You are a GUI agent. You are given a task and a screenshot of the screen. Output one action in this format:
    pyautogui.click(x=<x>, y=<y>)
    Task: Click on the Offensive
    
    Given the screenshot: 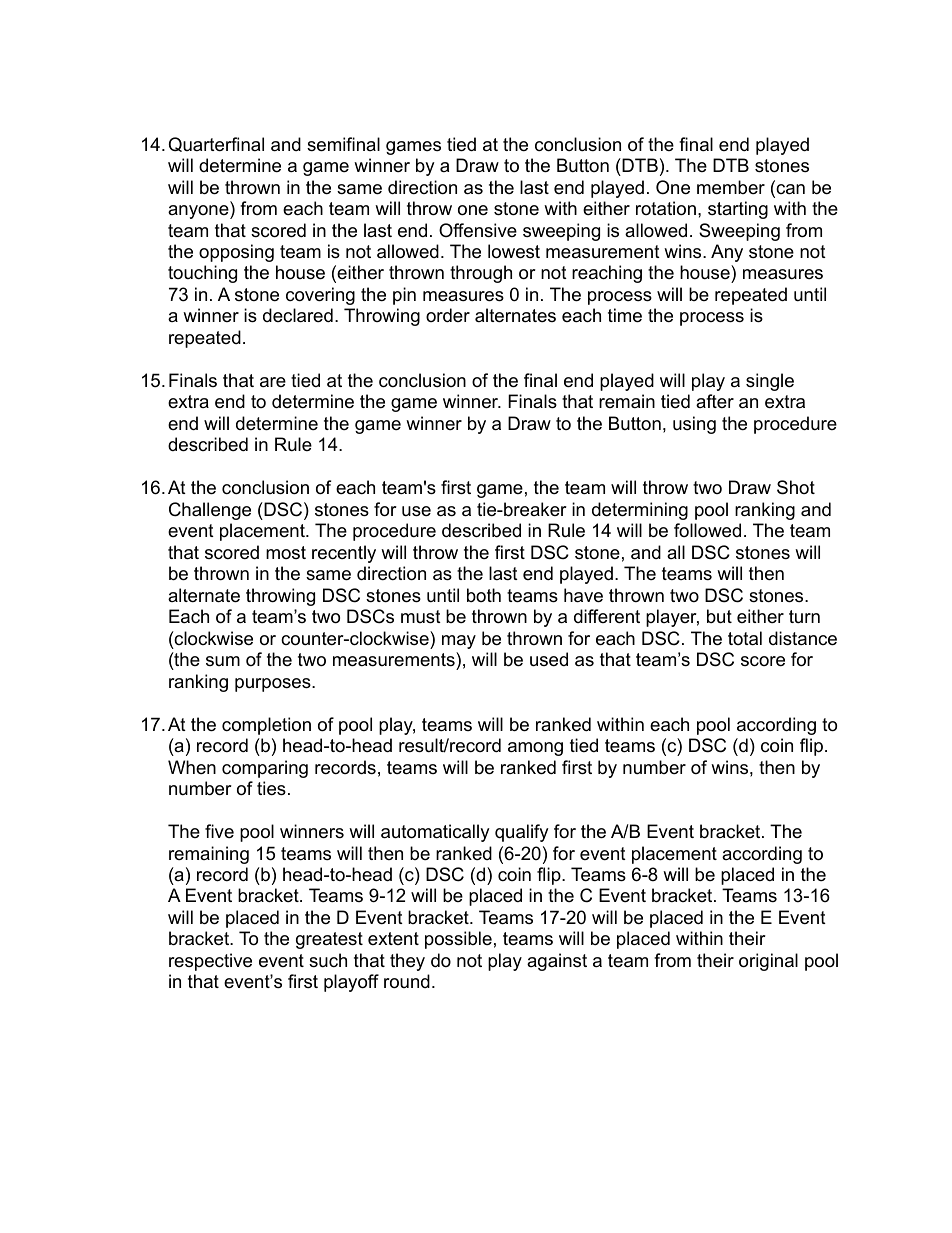 What is the action you would take?
    pyautogui.click(x=478, y=230)
